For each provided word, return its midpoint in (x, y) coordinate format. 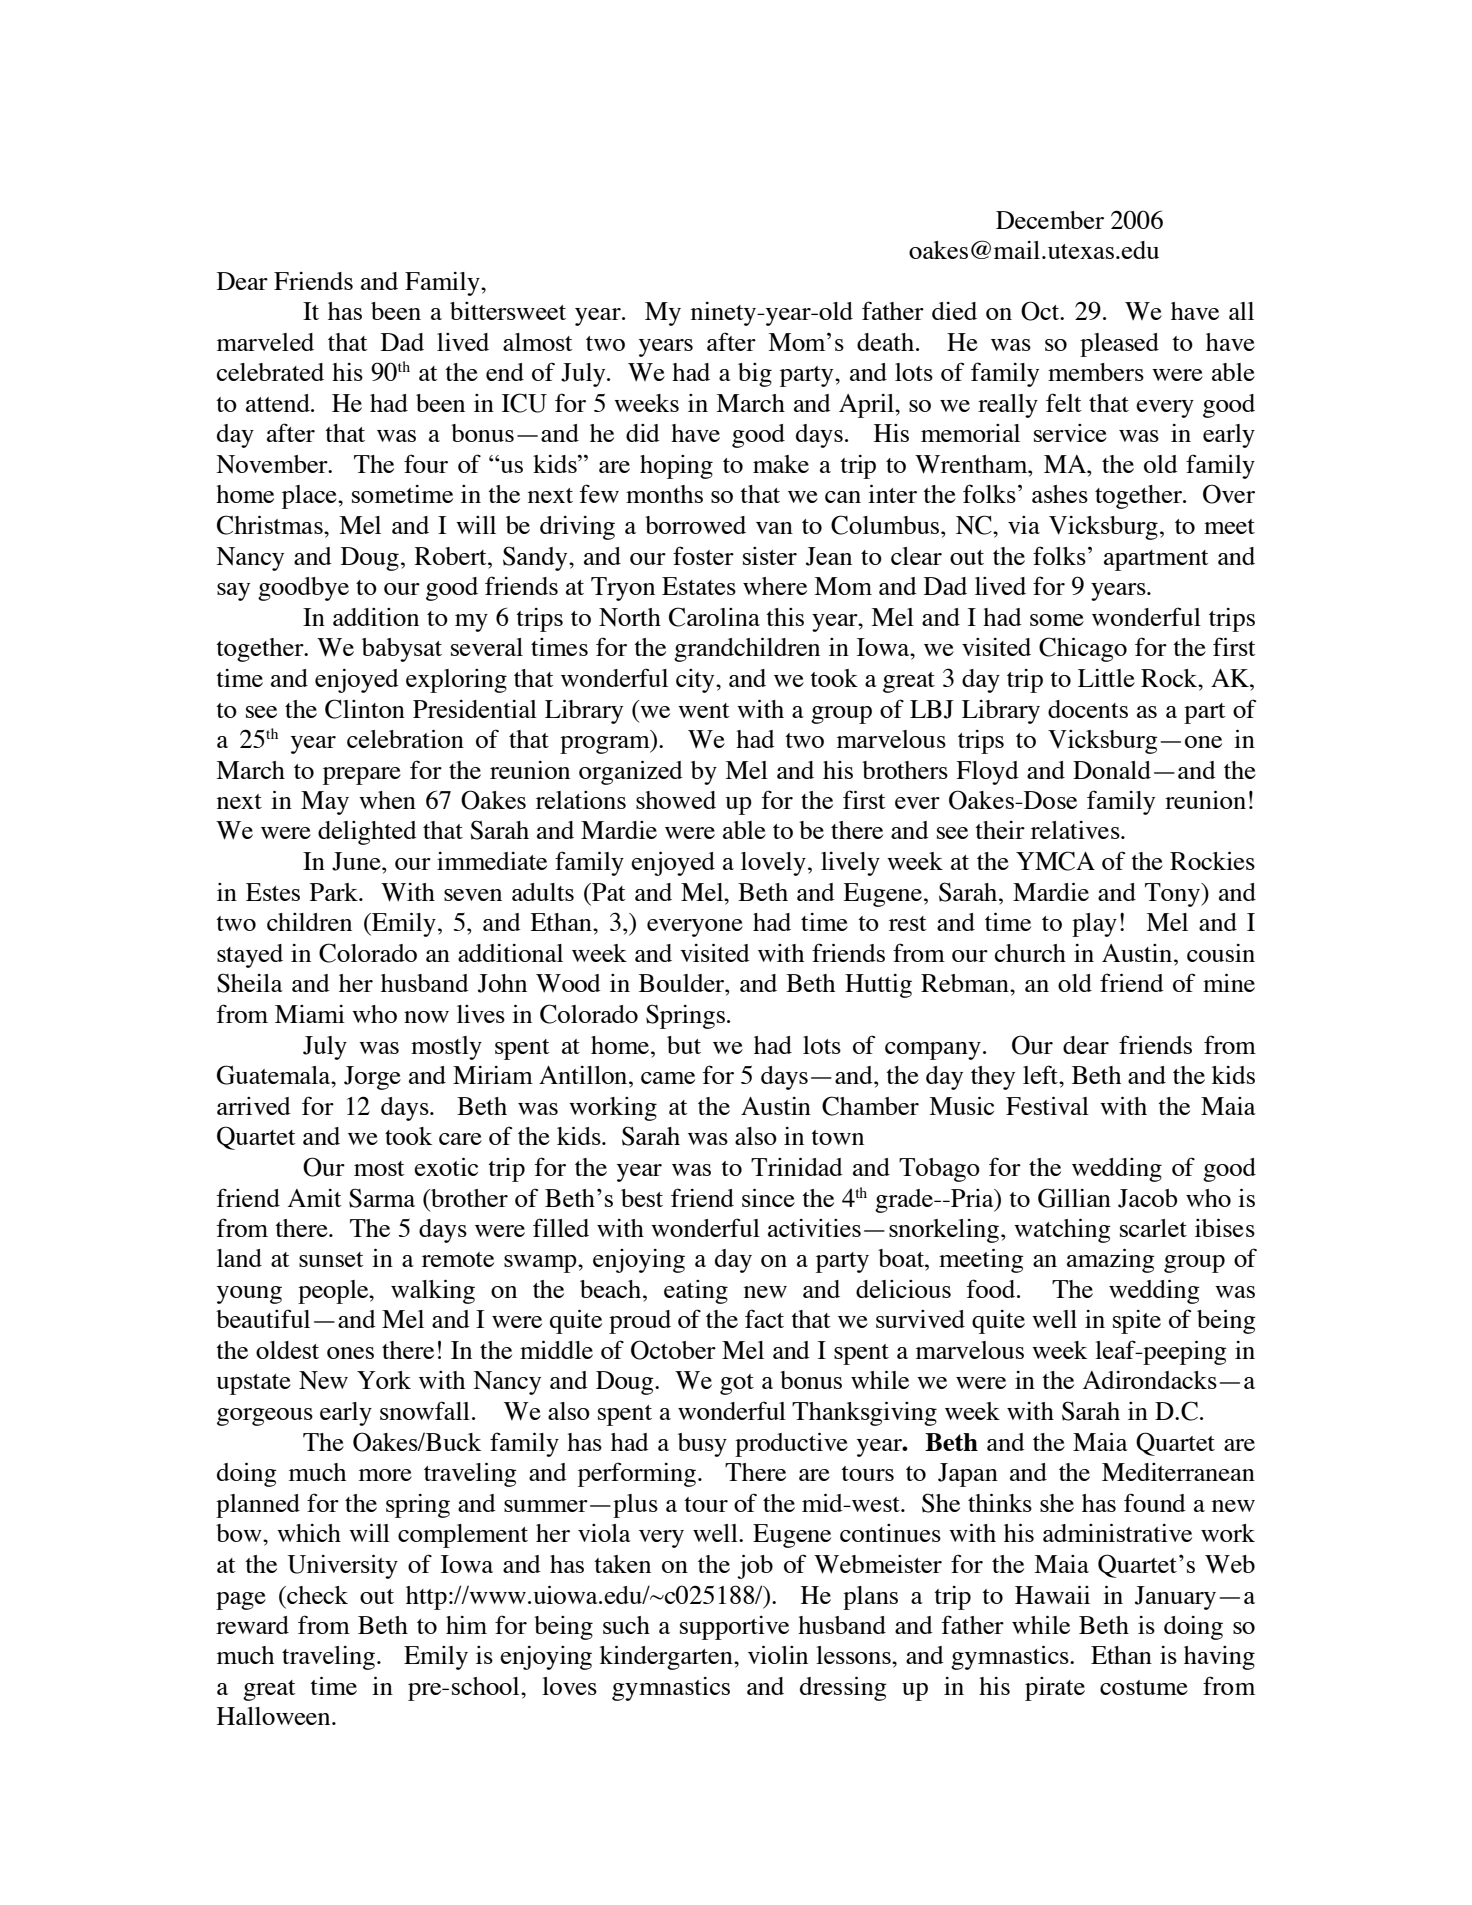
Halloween (275, 1716)
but (684, 1045)
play (1094, 925)
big (755, 375)
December (1050, 220)
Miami (310, 1014)
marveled (265, 342)
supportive (734, 1628)
